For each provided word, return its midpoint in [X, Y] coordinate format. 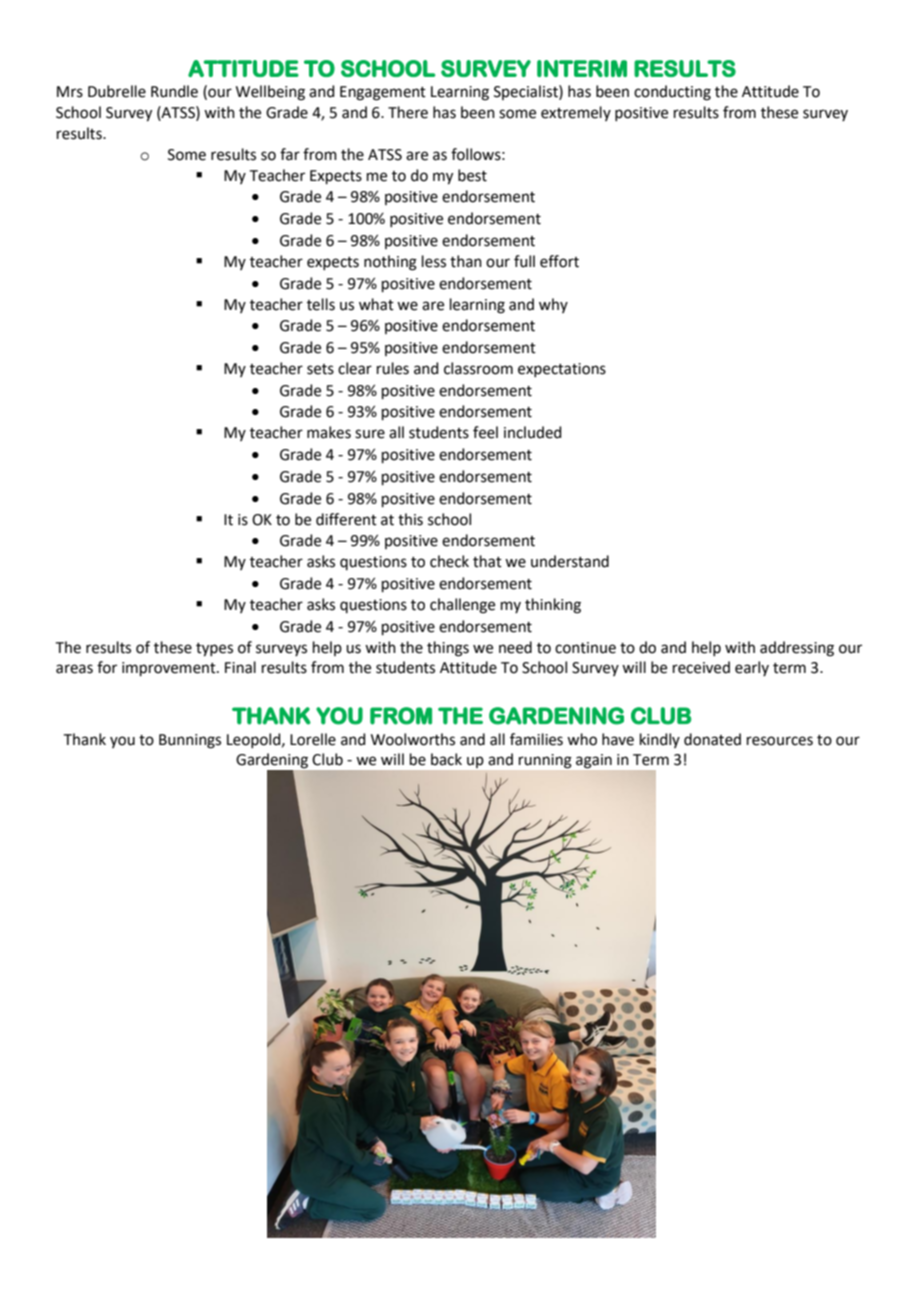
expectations [562, 370]
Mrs [70, 92]
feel [485, 432]
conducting [672, 93]
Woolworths [413, 739]
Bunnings [190, 741]
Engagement [383, 93]
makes [329, 432]
